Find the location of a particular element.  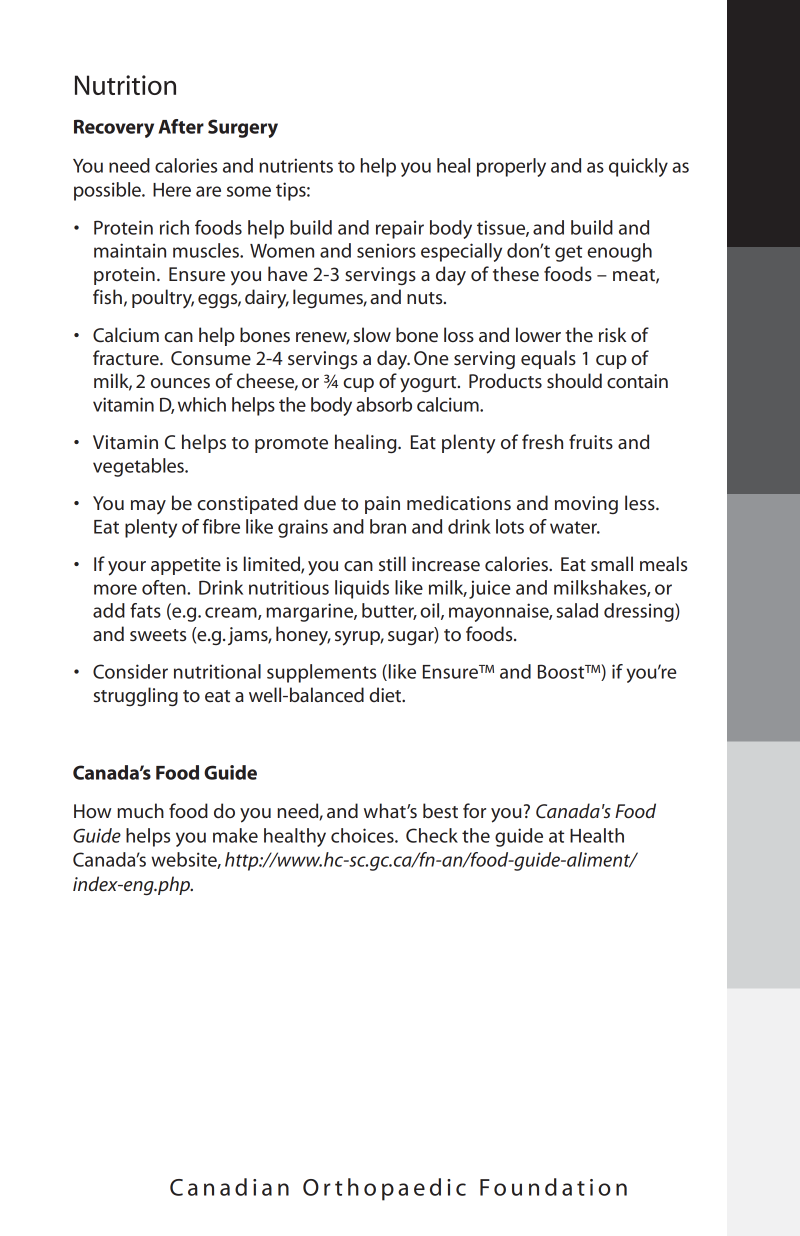

repair is located at coordinates (400, 230).
